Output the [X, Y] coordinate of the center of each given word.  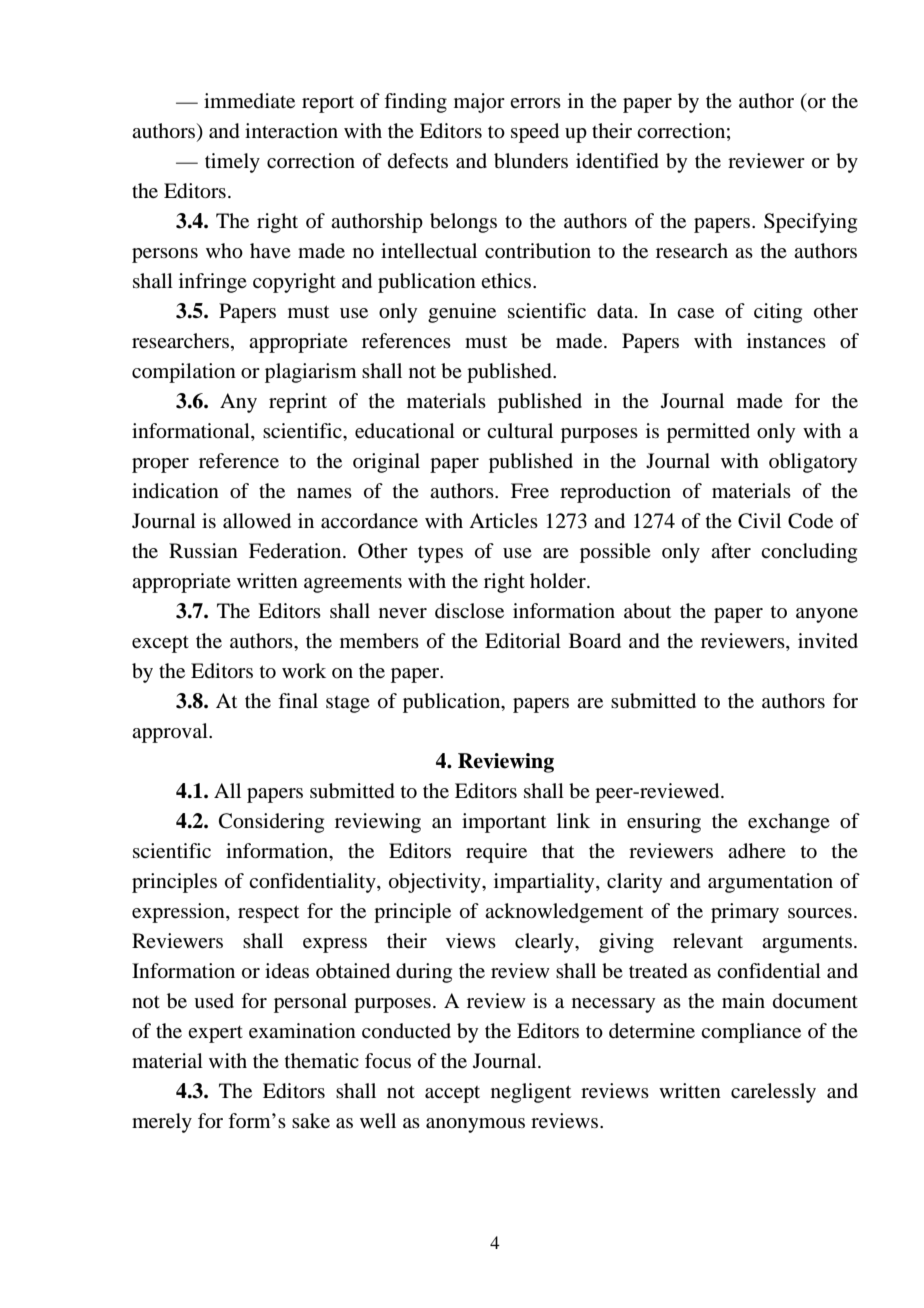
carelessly [773, 1093]
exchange [789, 823]
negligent [531, 1093]
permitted [708, 433]
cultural [520, 430]
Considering [271, 823]
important [504, 823]
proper [160, 465]
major [479, 103]
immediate [249, 101]
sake [311, 1121]
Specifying [810, 223]
